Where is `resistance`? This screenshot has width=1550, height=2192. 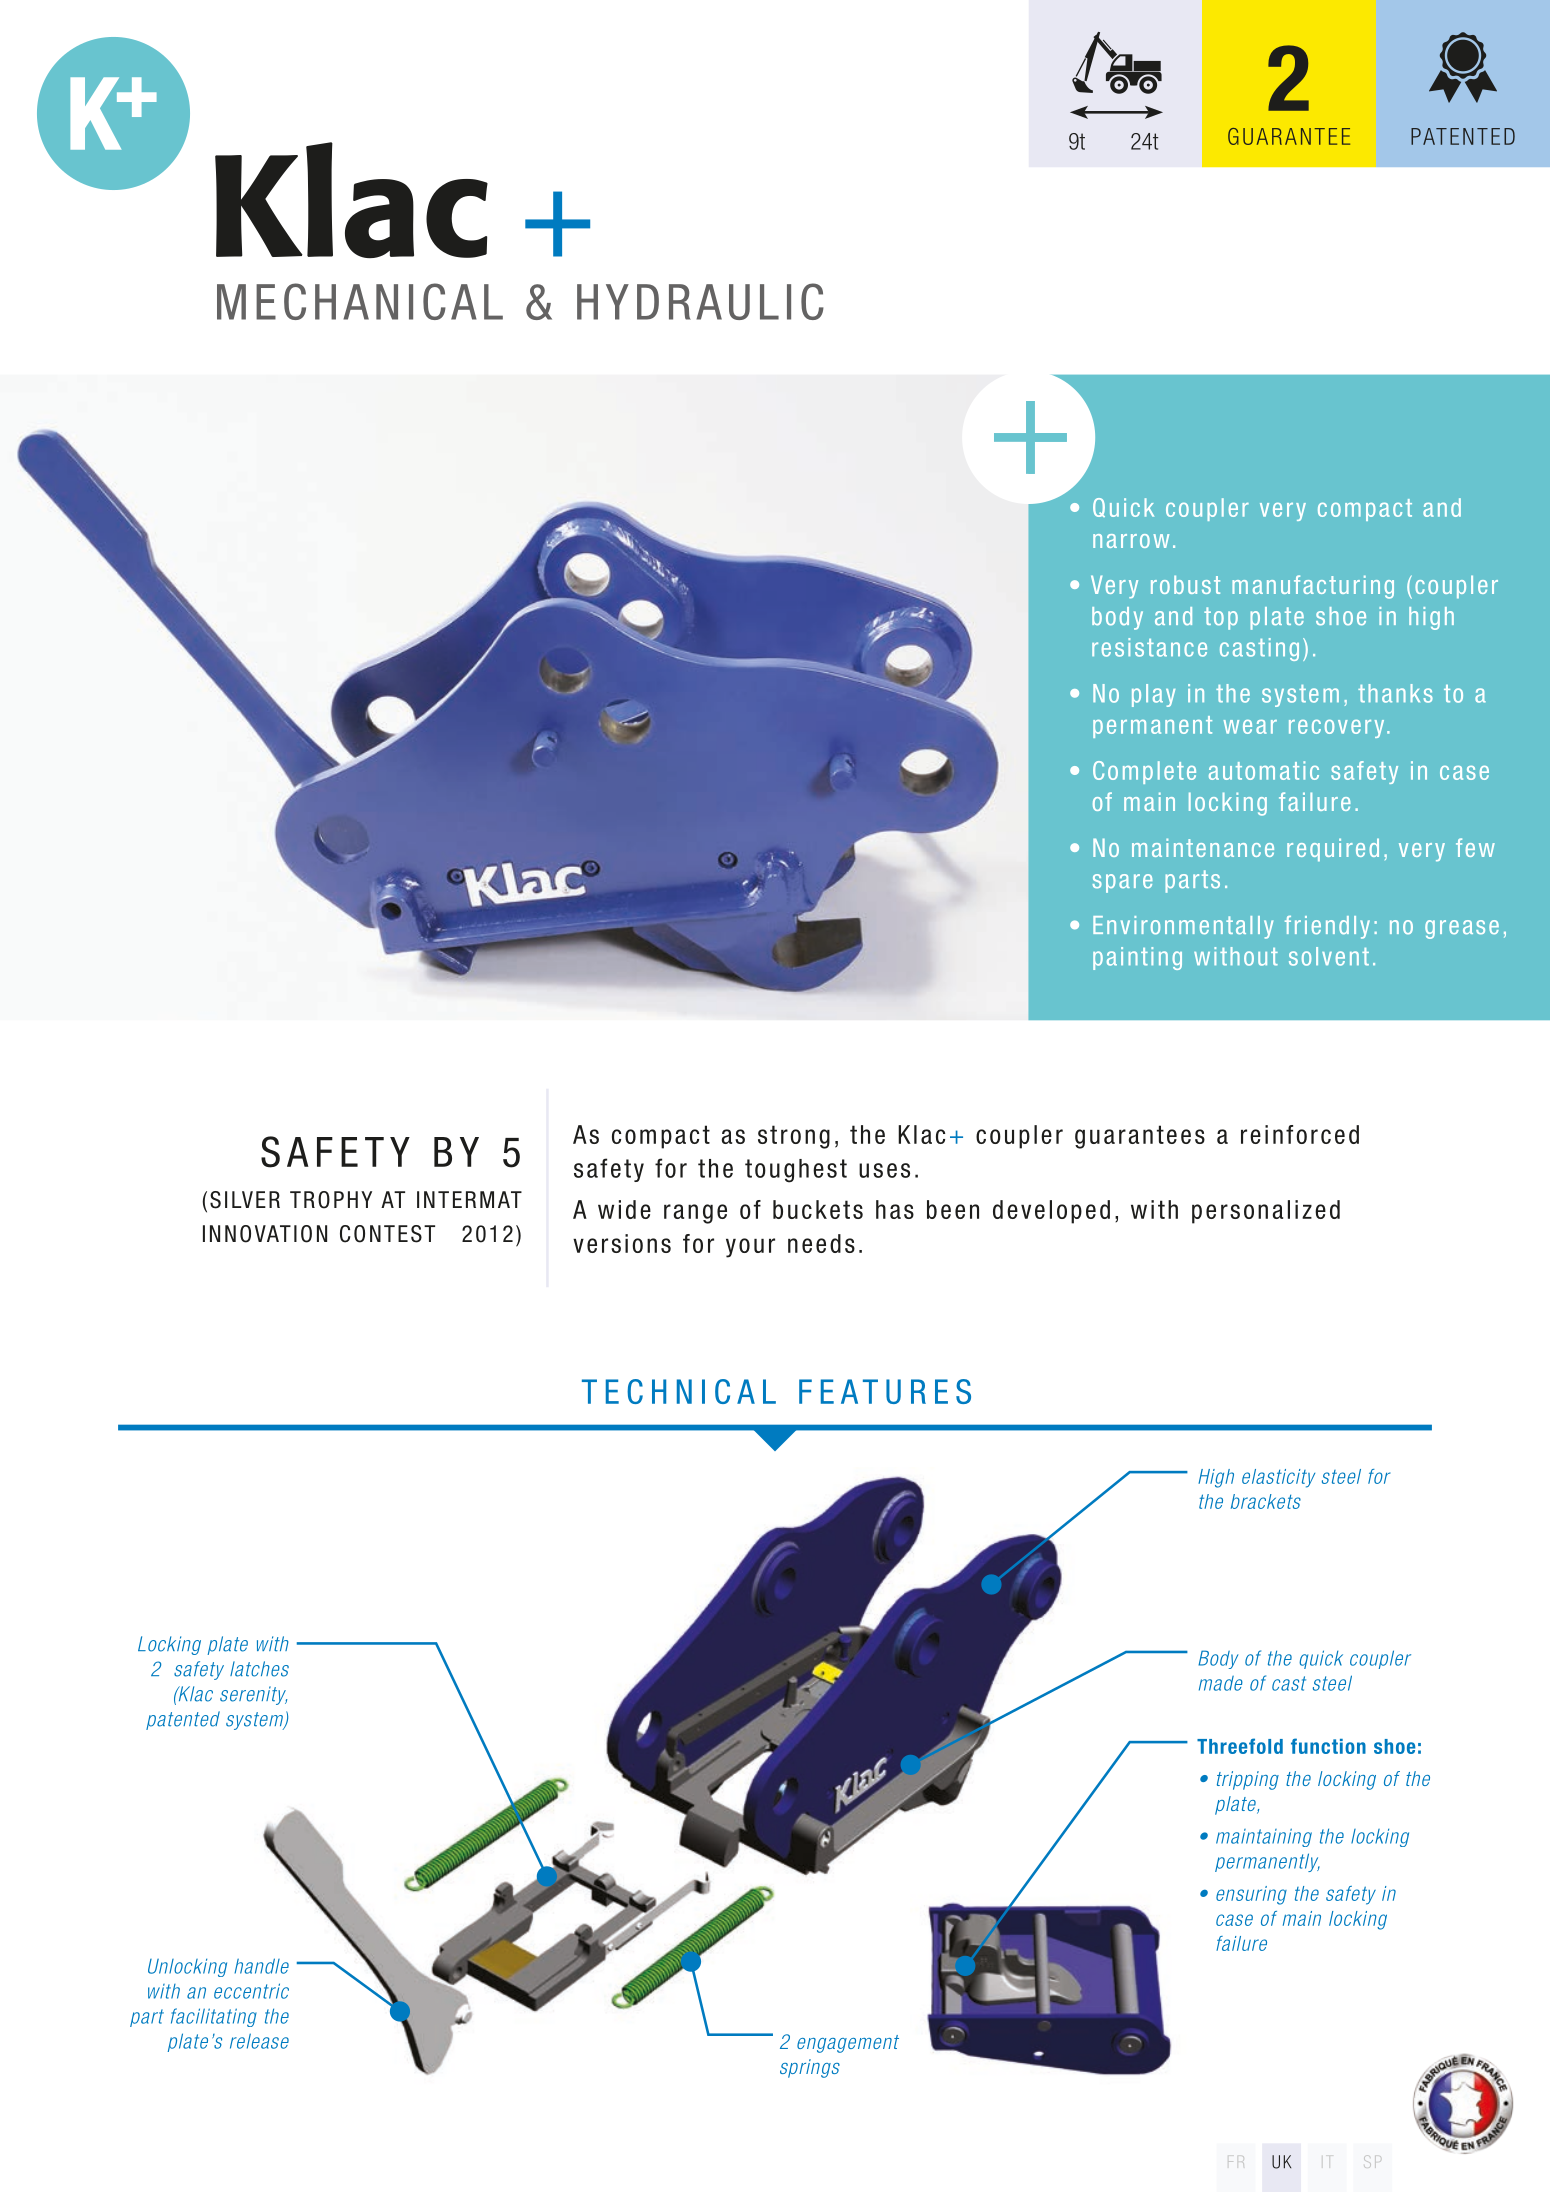 resistance is located at coordinates (1149, 647).
